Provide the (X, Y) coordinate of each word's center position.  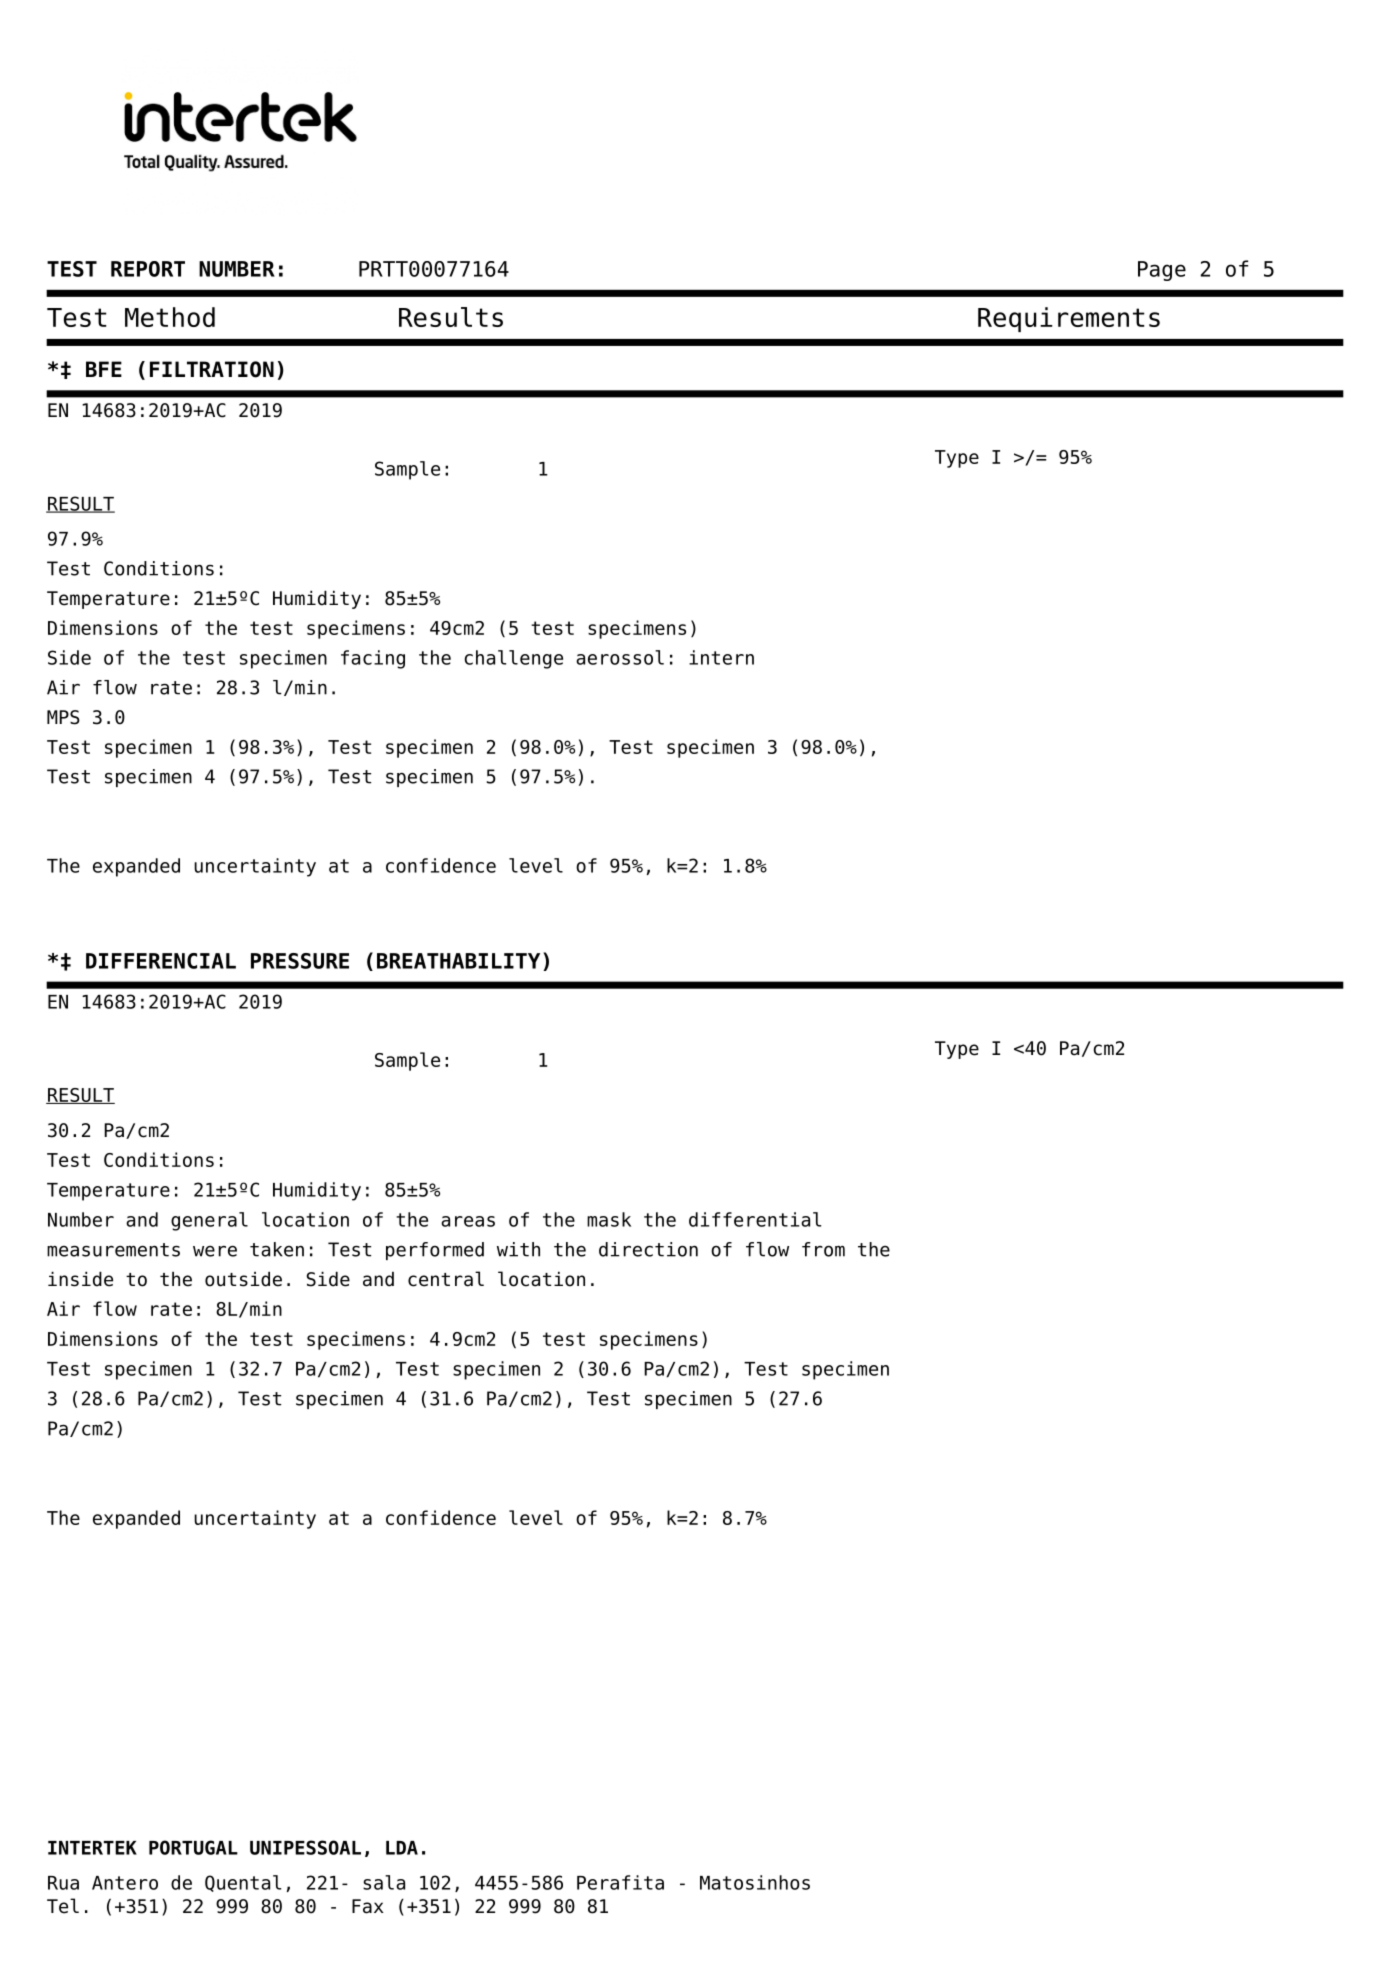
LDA (402, 1848)
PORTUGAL (193, 1847)
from (823, 1249)
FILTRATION (212, 369)
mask (609, 1219)
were (215, 1251)
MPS (63, 717)
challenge (513, 659)
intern (721, 657)
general (209, 1221)
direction (648, 1249)
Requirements (1069, 319)
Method (170, 317)
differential (755, 1219)
